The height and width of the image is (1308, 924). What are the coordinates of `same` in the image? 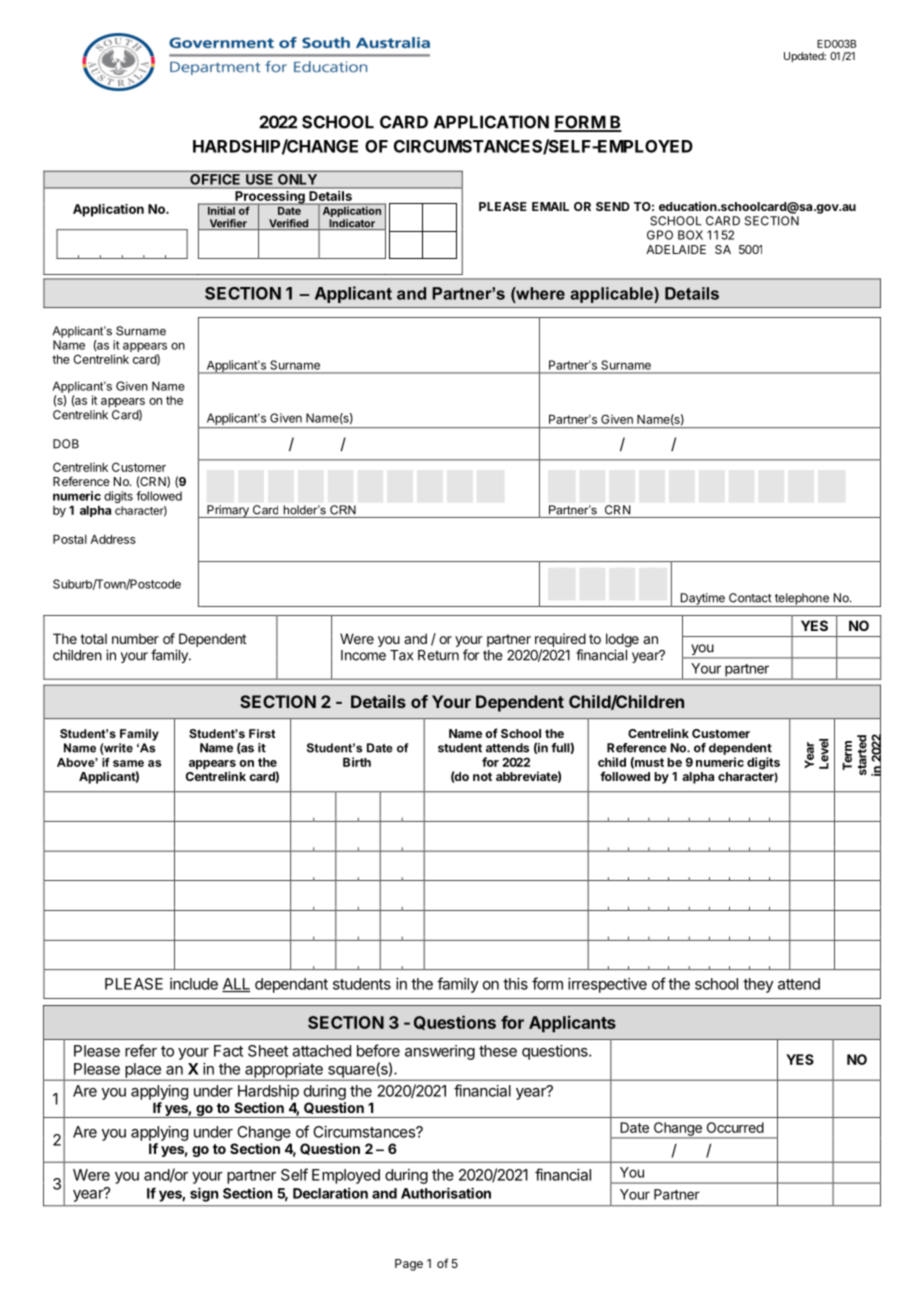 It's located at (128, 763).
